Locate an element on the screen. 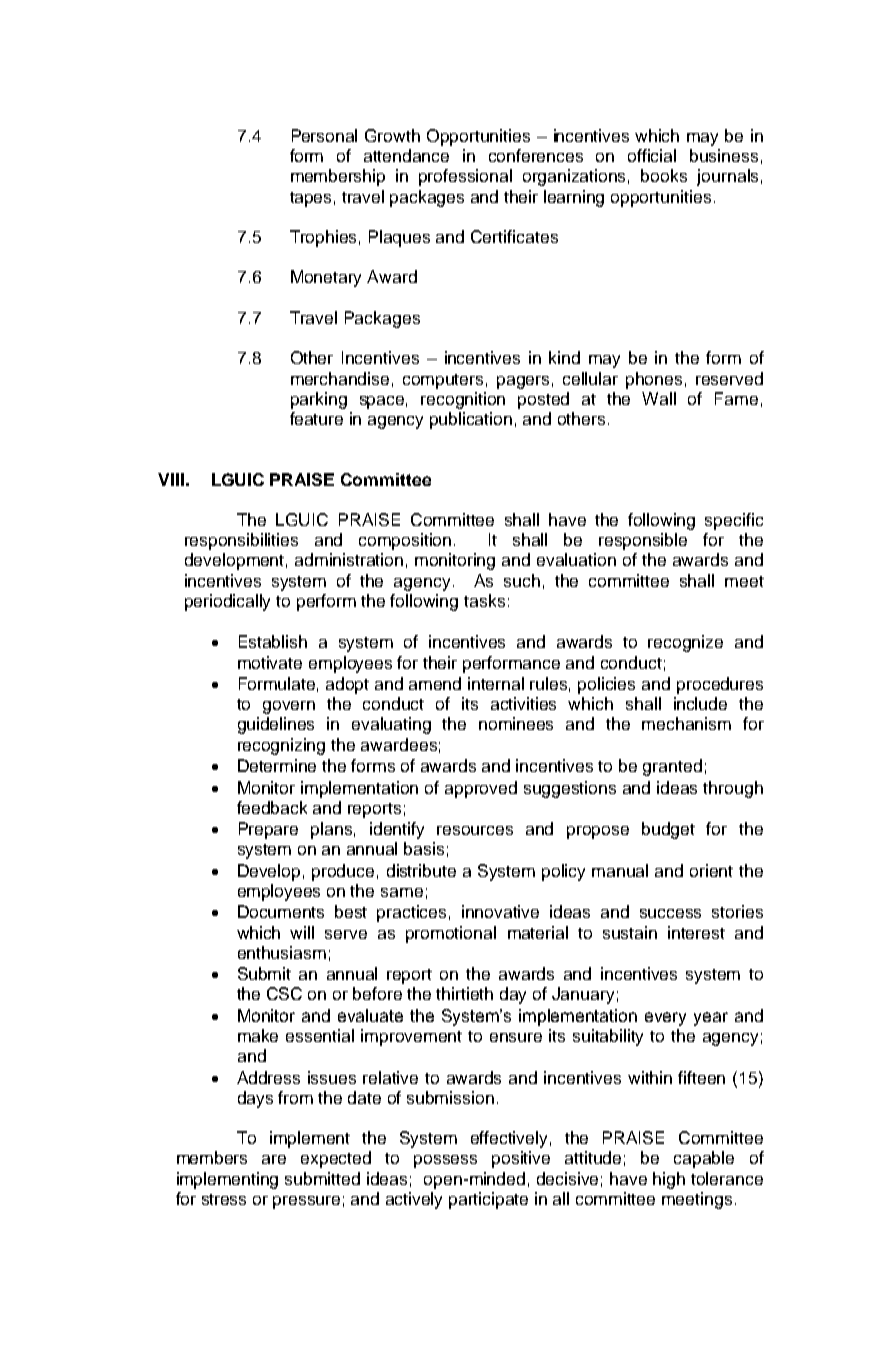  budget is located at coordinates (668, 830).
